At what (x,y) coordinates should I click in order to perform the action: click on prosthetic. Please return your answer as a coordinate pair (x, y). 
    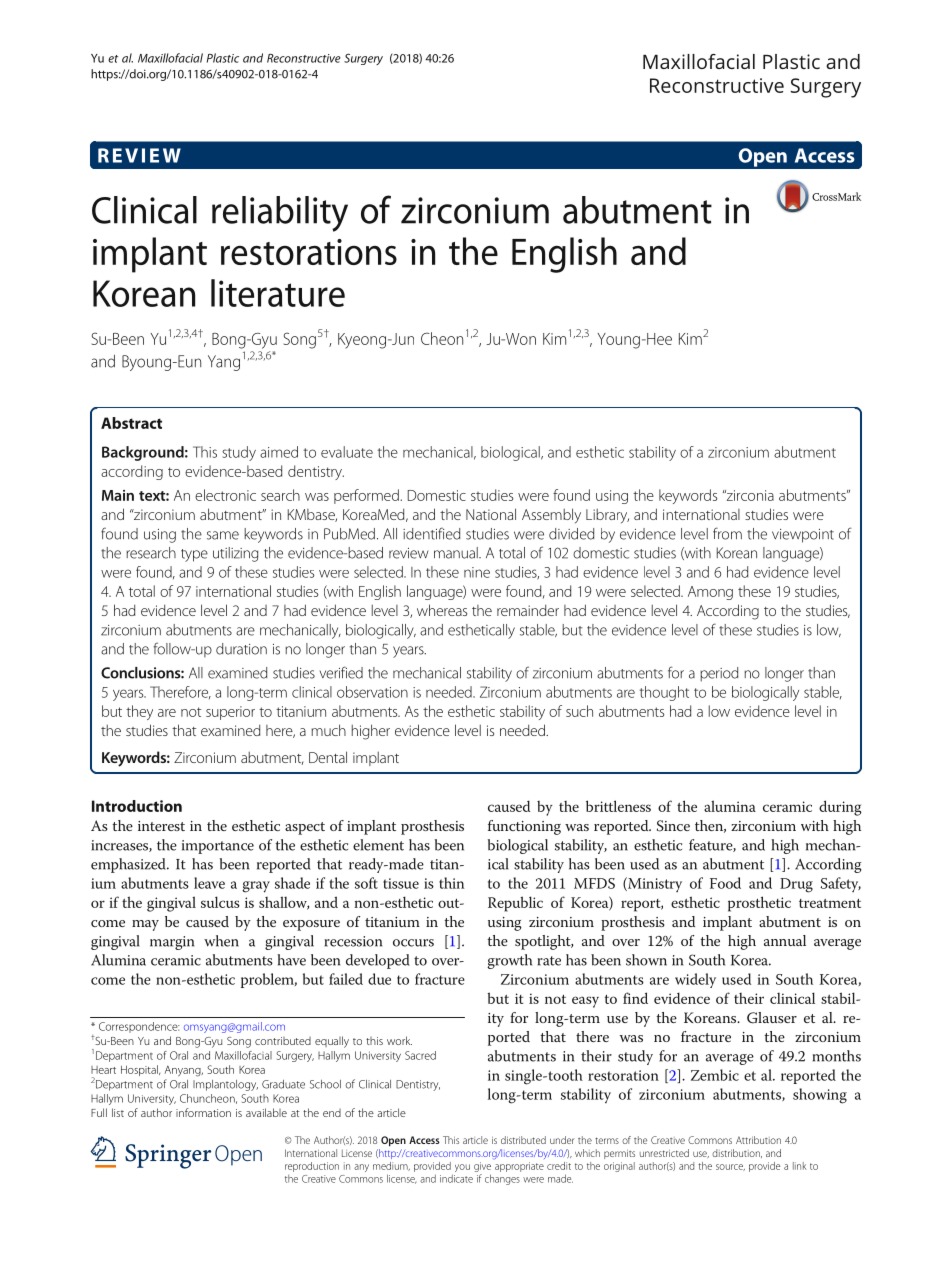
    Looking at the image, I should click on (759, 904).
